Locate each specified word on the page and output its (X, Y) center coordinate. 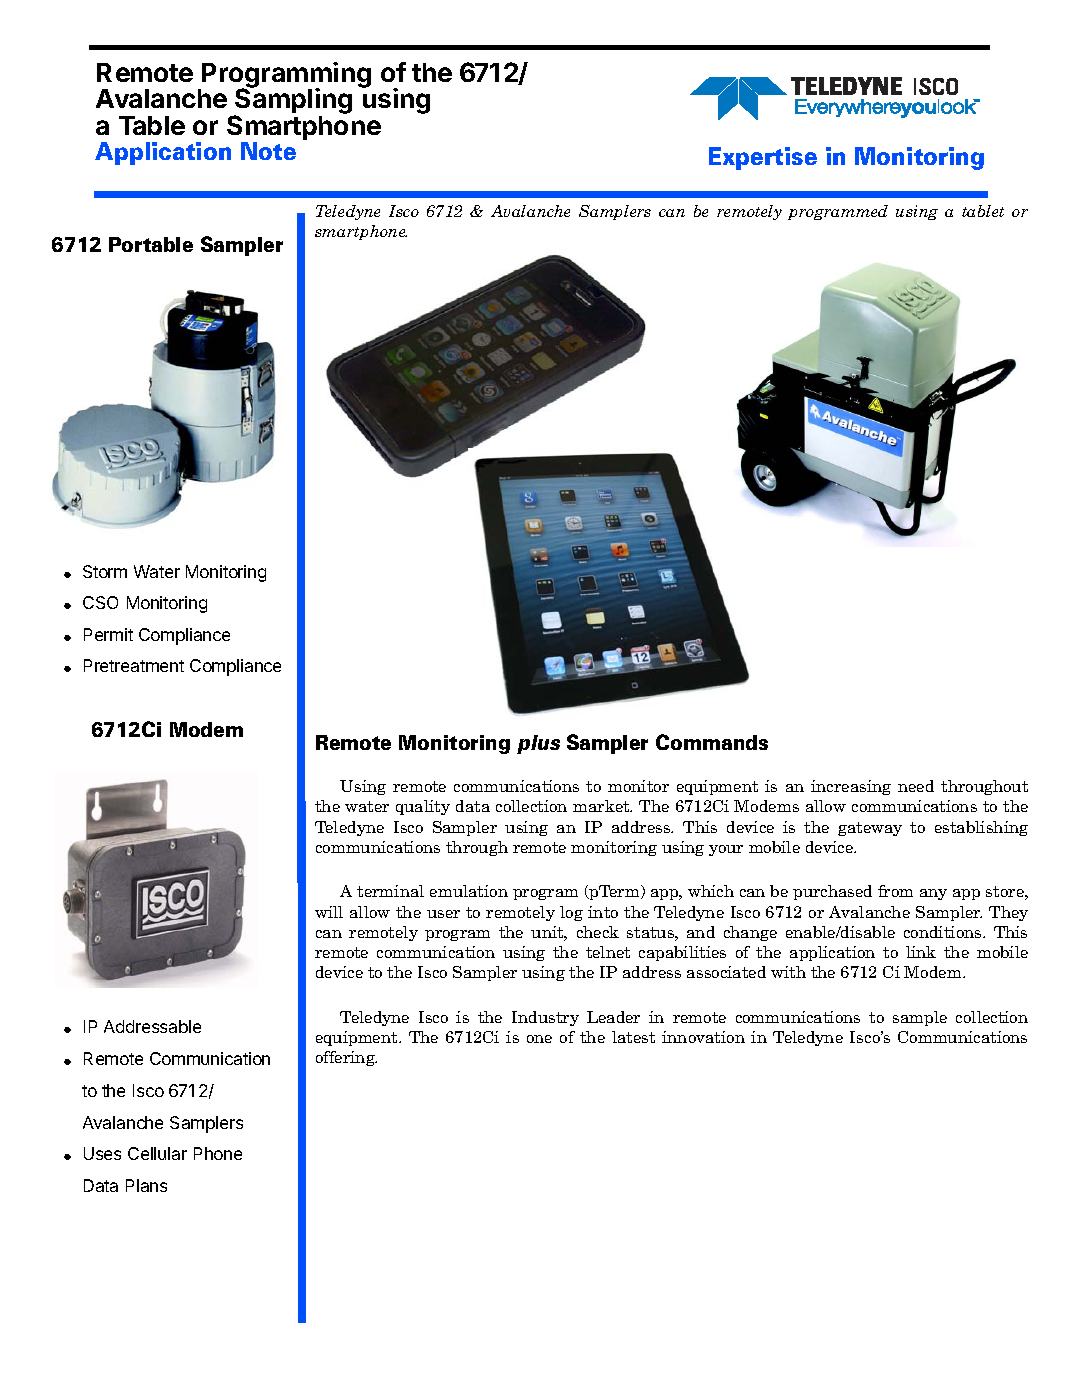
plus (538, 744)
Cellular (157, 1153)
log (571, 913)
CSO (100, 602)
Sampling (292, 102)
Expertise (763, 158)
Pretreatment (134, 665)
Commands (712, 742)
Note (268, 151)
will (329, 912)
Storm (105, 571)
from (895, 891)
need (916, 786)
